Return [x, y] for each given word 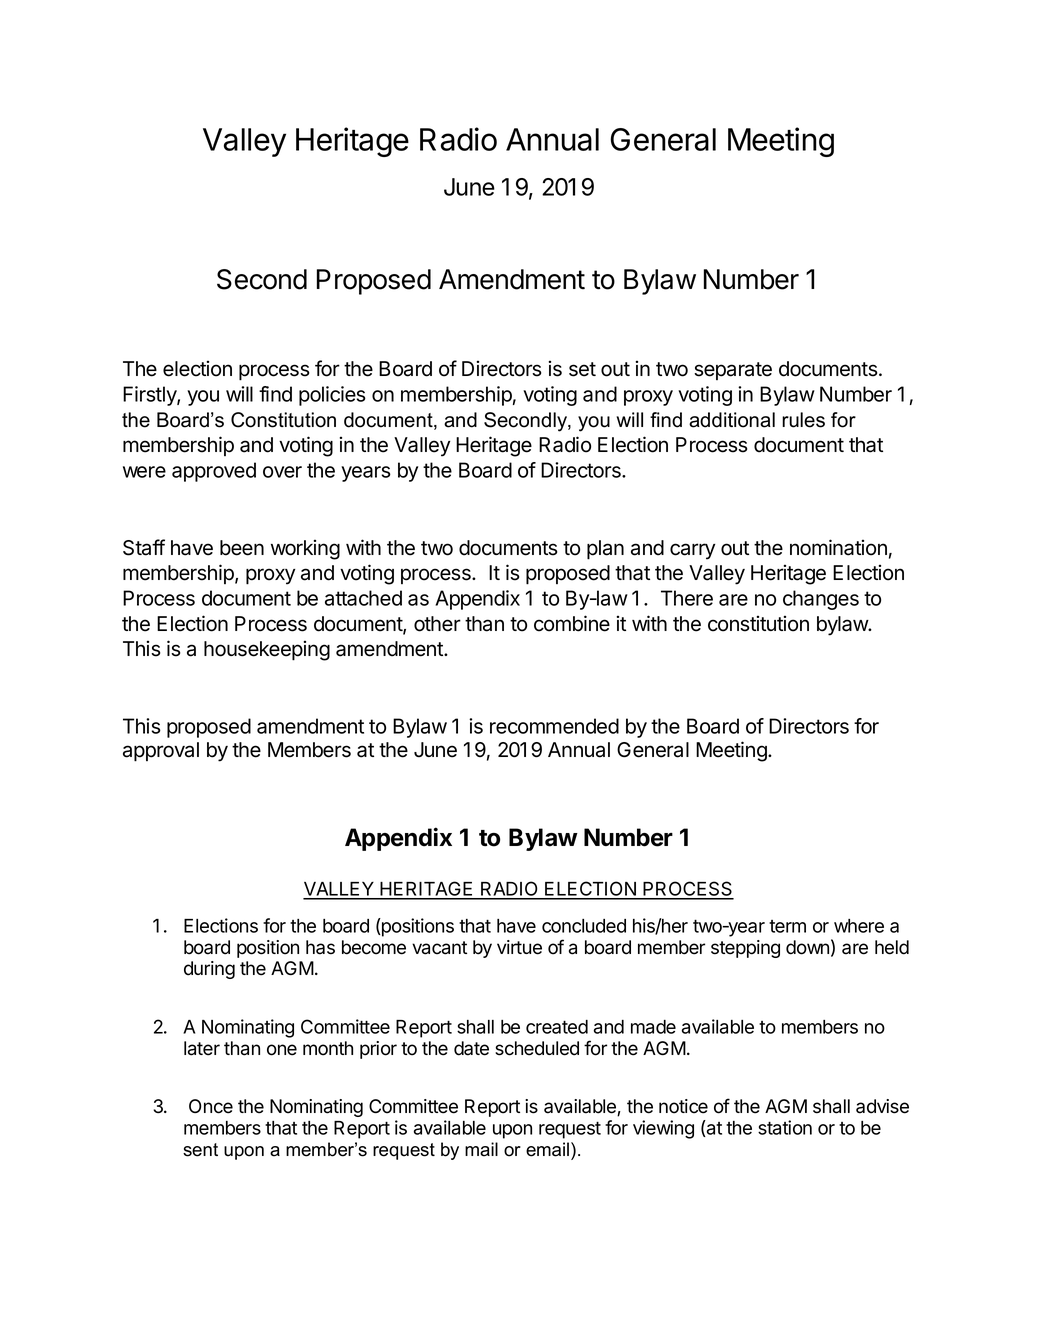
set [582, 369]
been [242, 548]
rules [803, 420]
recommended [554, 726]
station [785, 1127]
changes [821, 600]
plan [605, 550]
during [209, 970]
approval [161, 752]
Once [211, 1106]
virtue [519, 947]
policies [332, 396]
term [787, 926]
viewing [663, 1129]
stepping [745, 949]
